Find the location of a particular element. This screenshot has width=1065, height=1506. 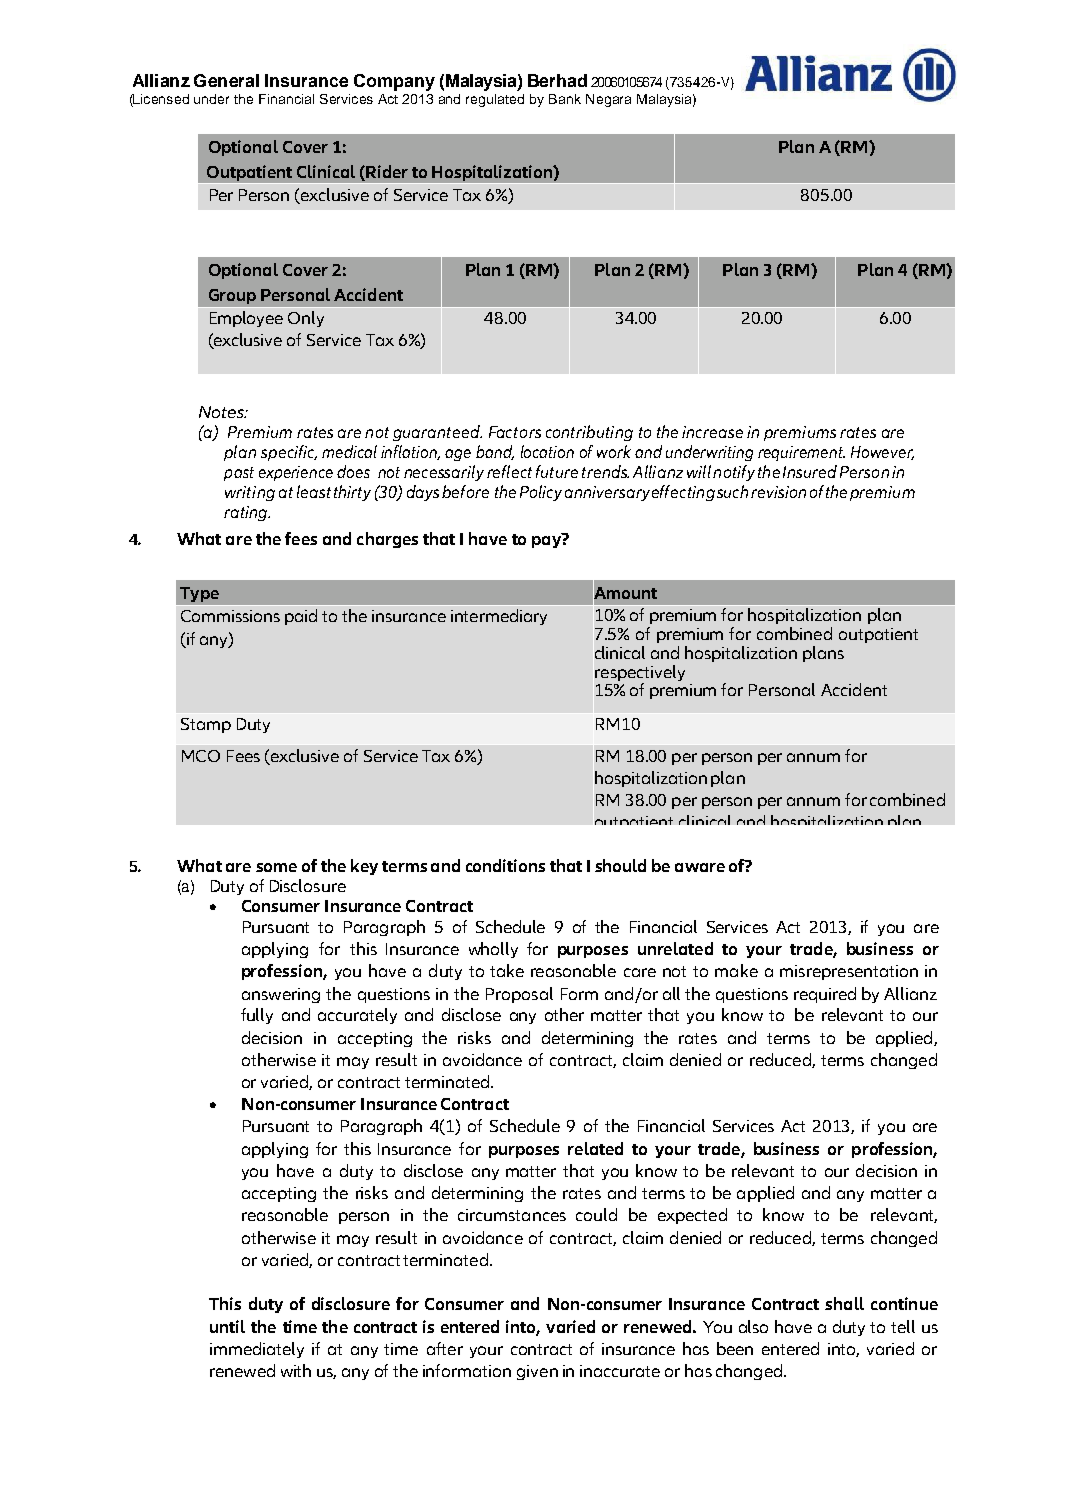

Proposal is located at coordinates (519, 995).
